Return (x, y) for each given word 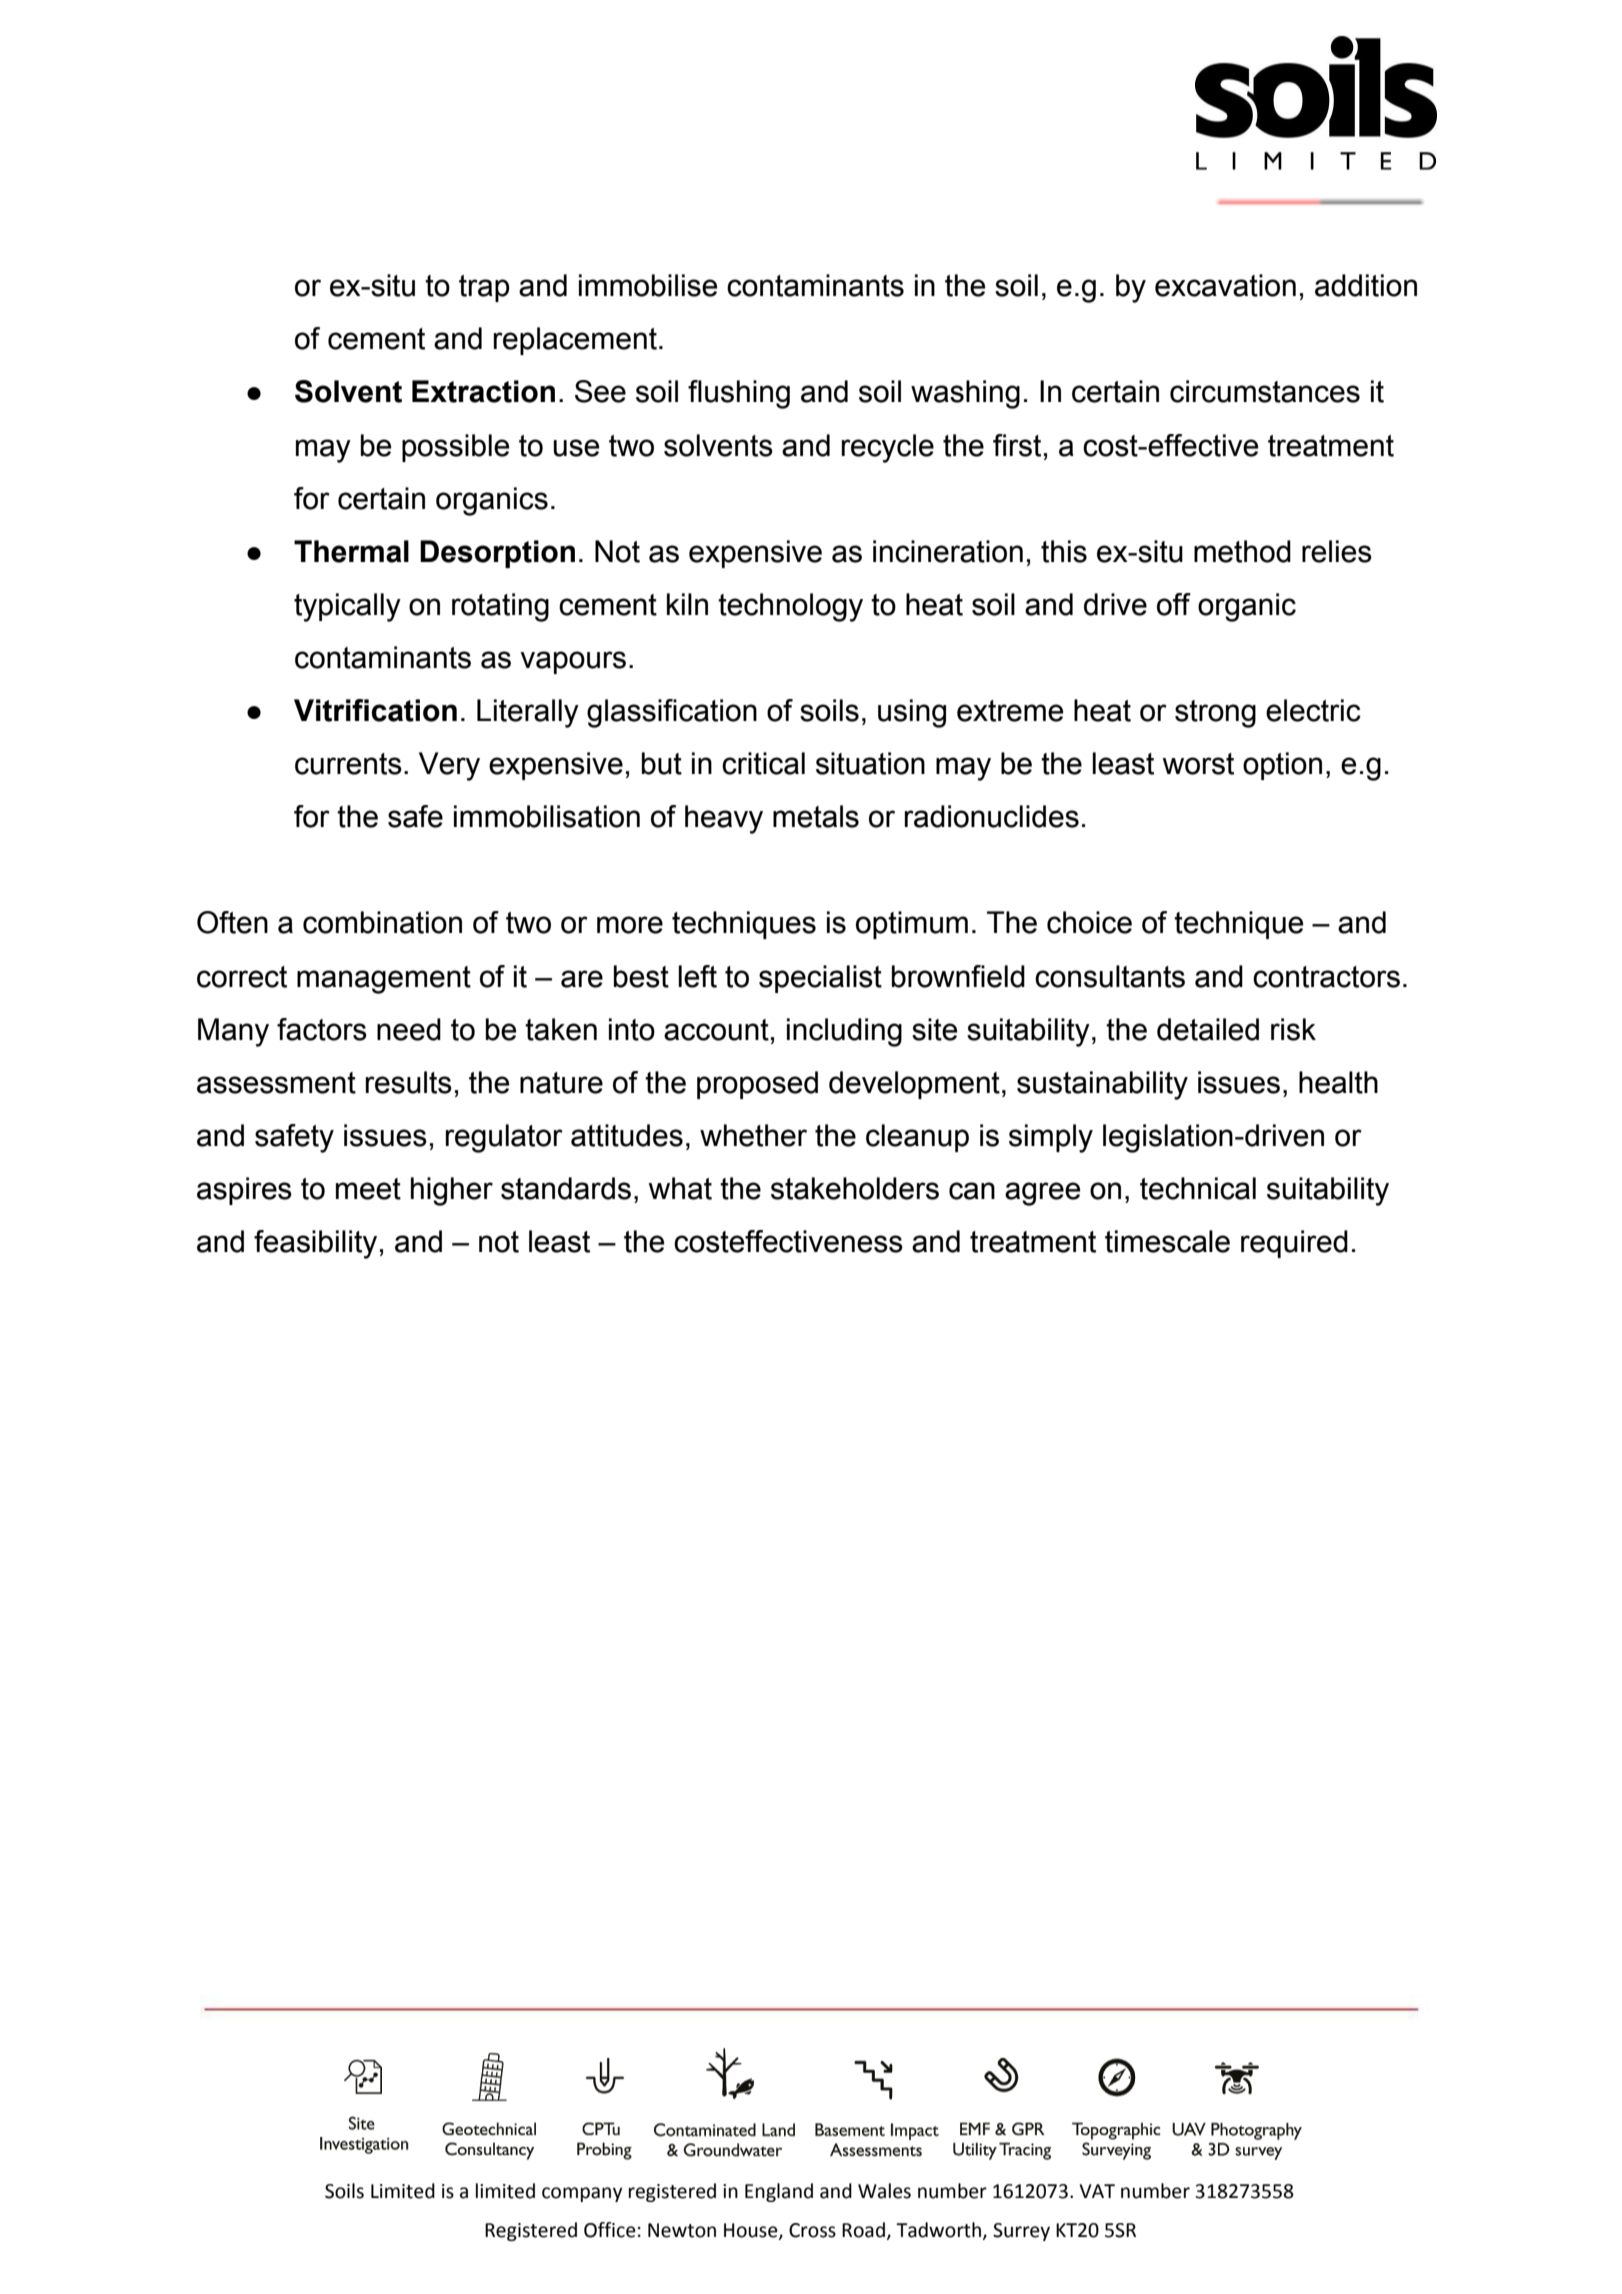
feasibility (315, 1244)
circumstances (1265, 391)
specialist (820, 979)
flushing (739, 394)
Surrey (1021, 2232)
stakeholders (855, 1188)
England (779, 2192)
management (384, 980)
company (582, 2194)
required (1294, 1244)
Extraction (483, 391)
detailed (1208, 1029)
